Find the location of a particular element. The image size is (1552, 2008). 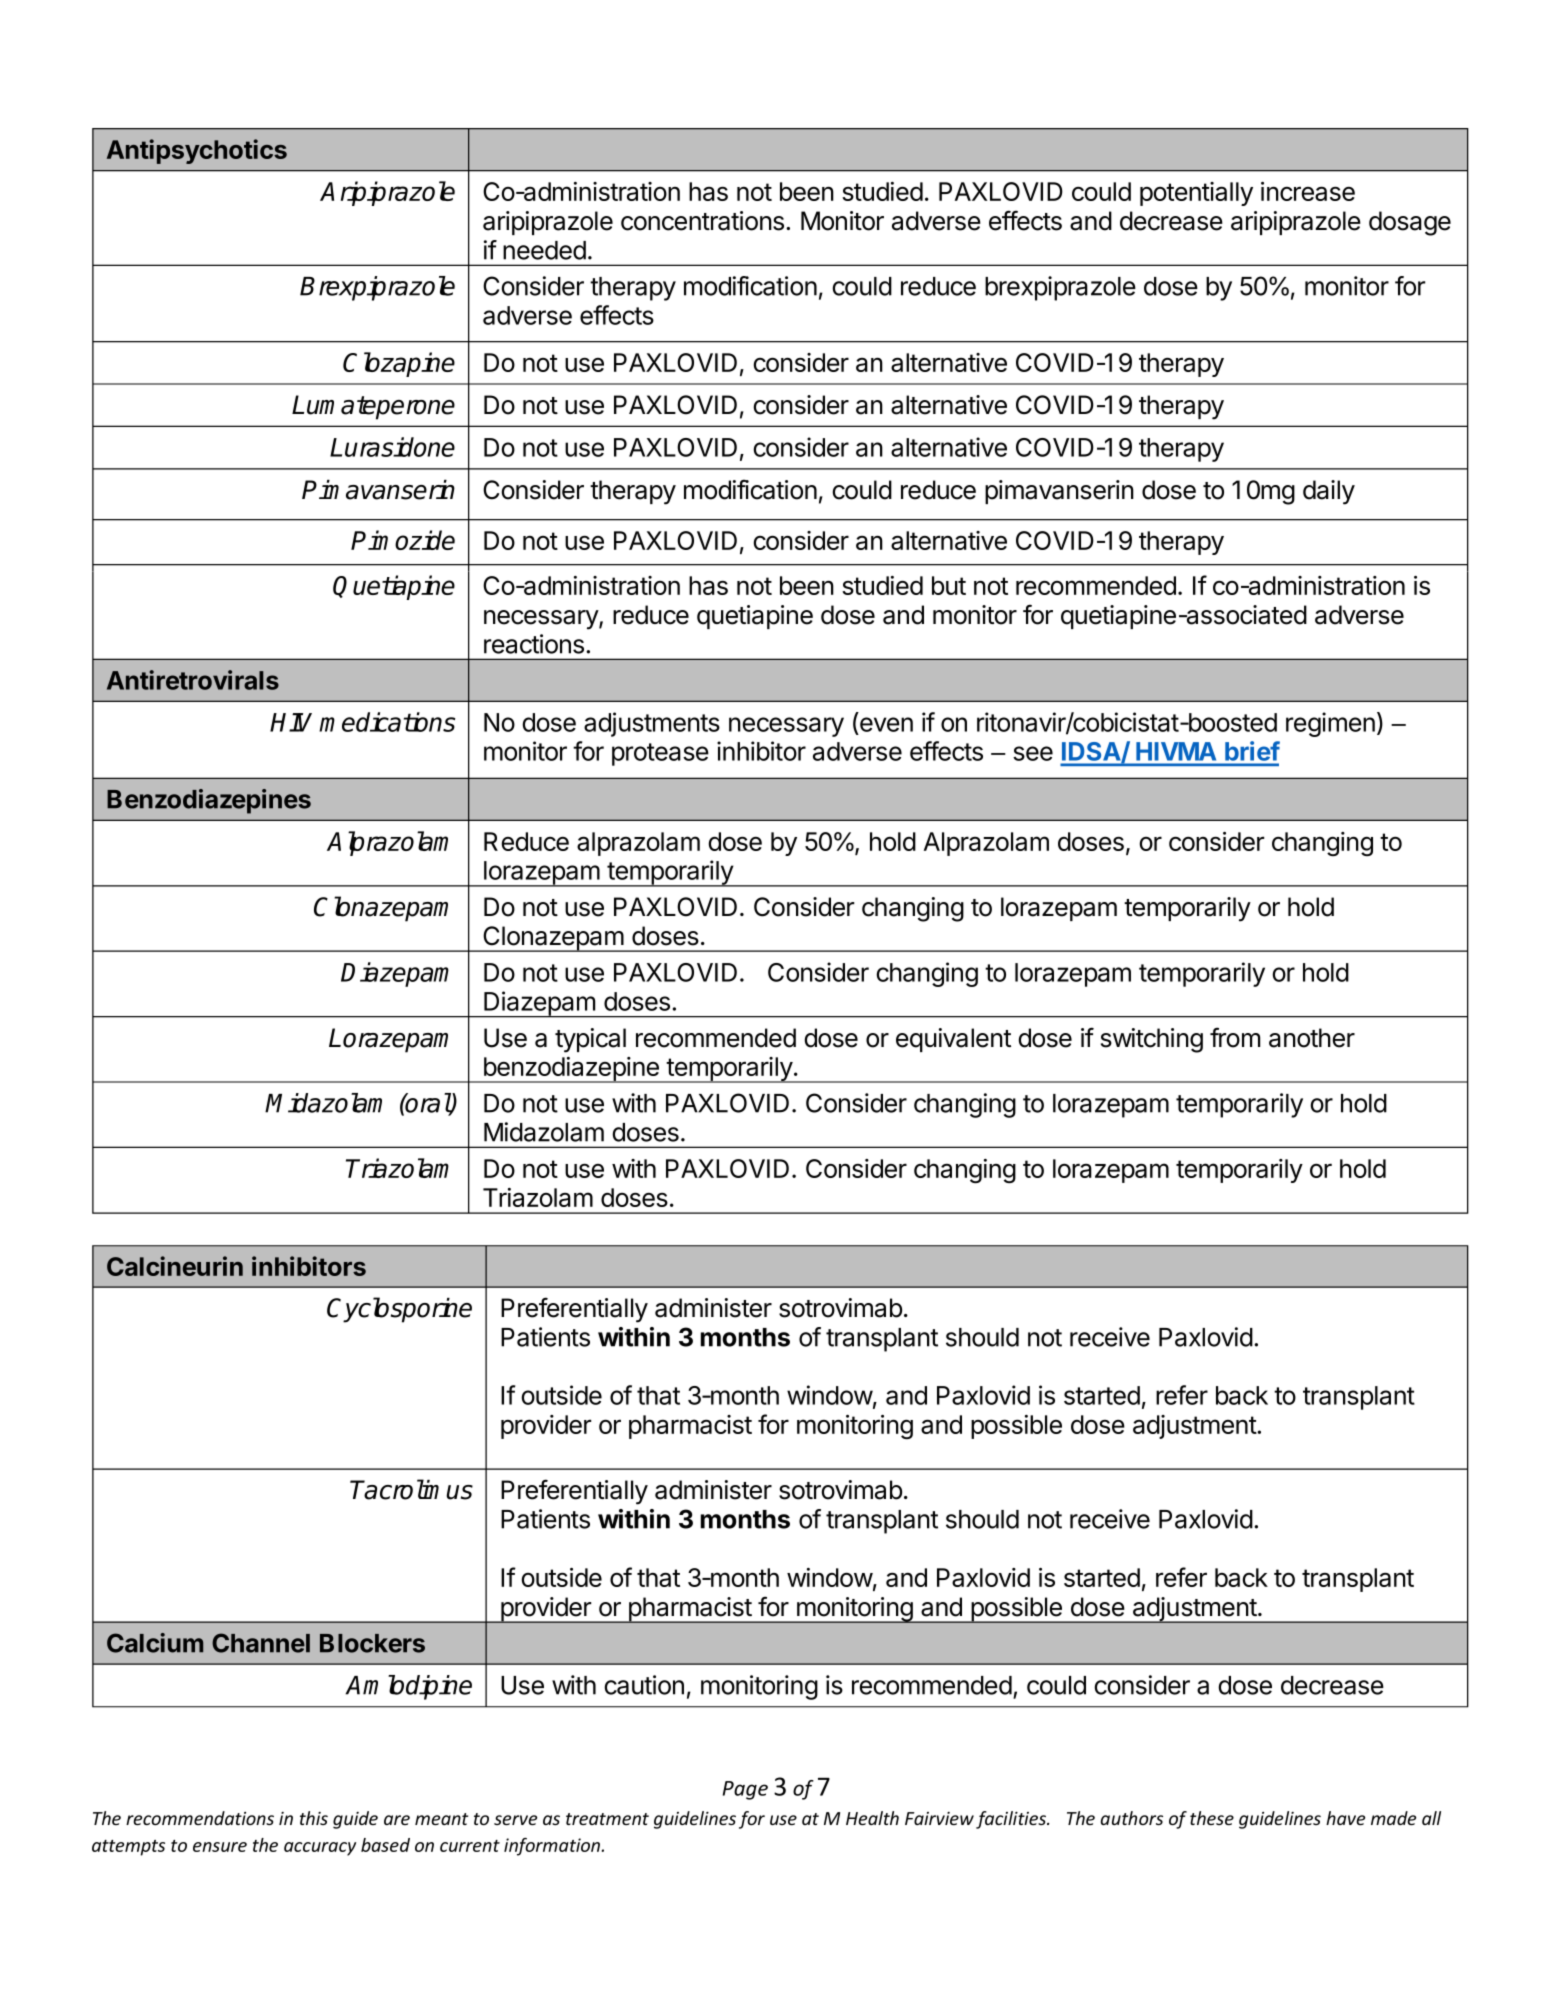

concentrations is located at coordinates (702, 221).
